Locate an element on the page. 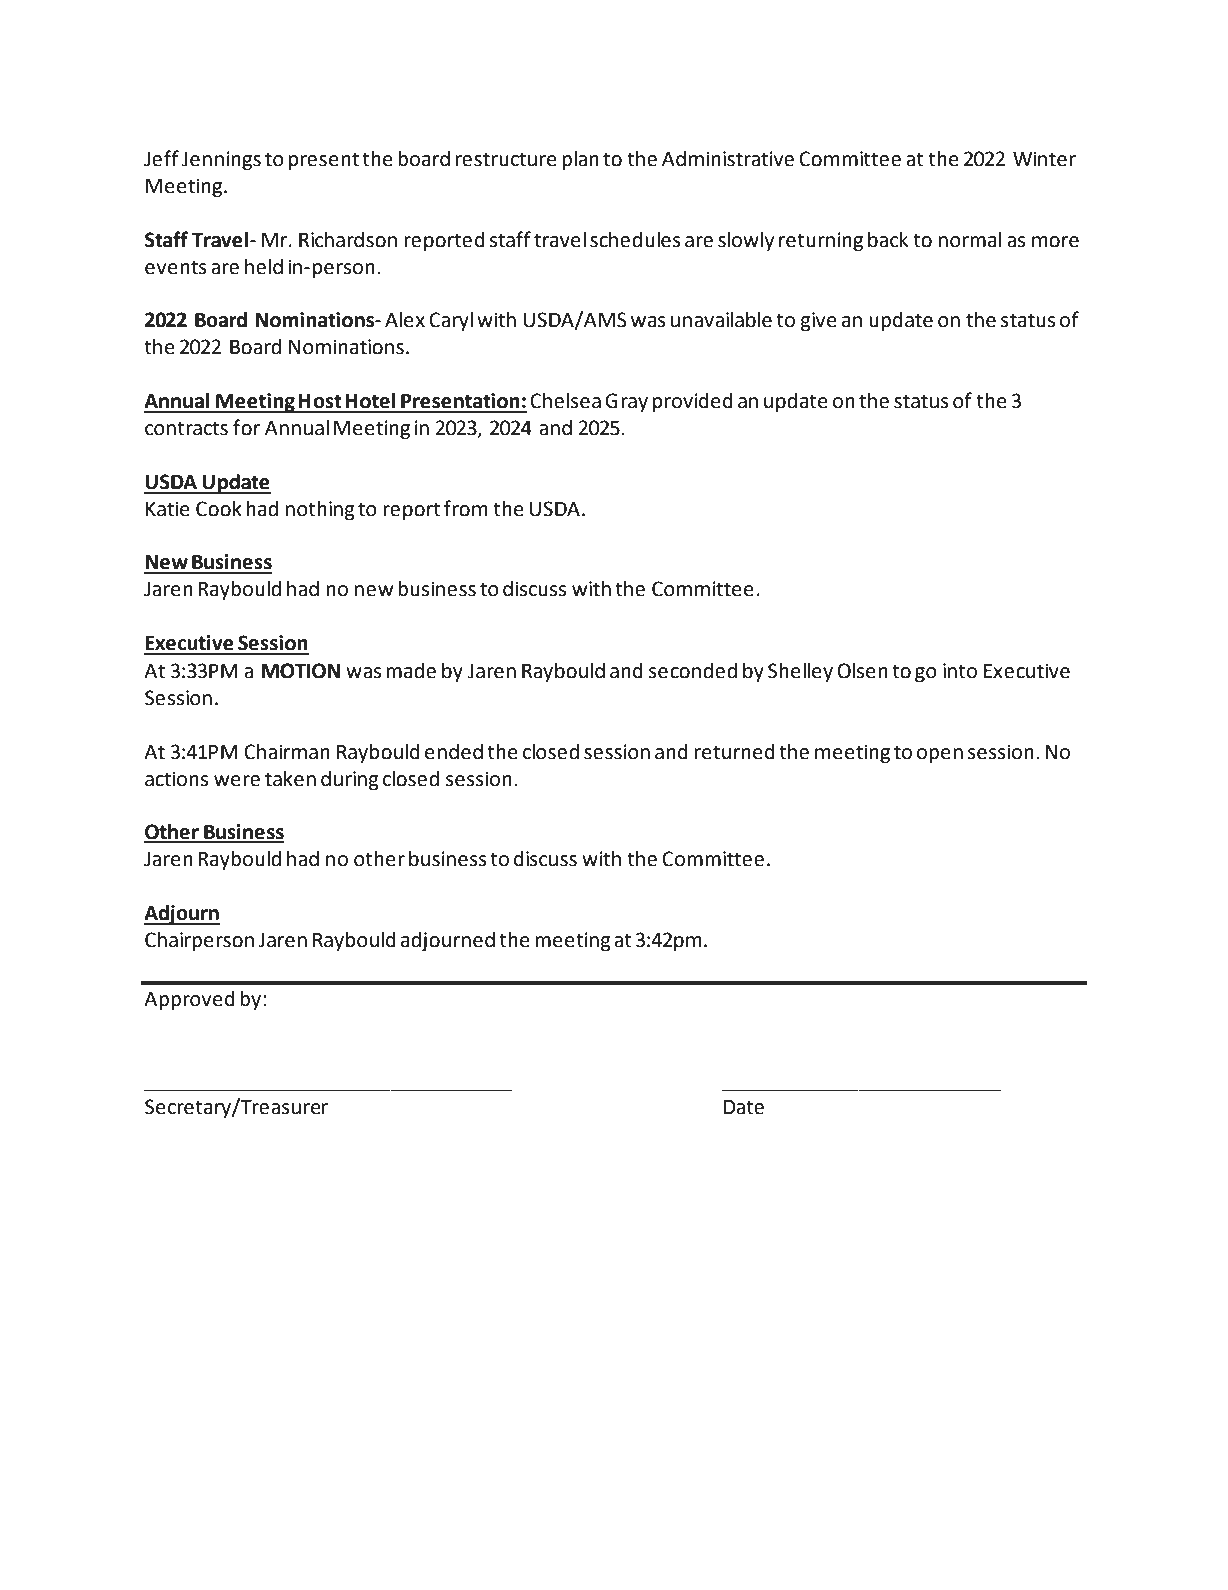  Cook is located at coordinates (219, 509).
